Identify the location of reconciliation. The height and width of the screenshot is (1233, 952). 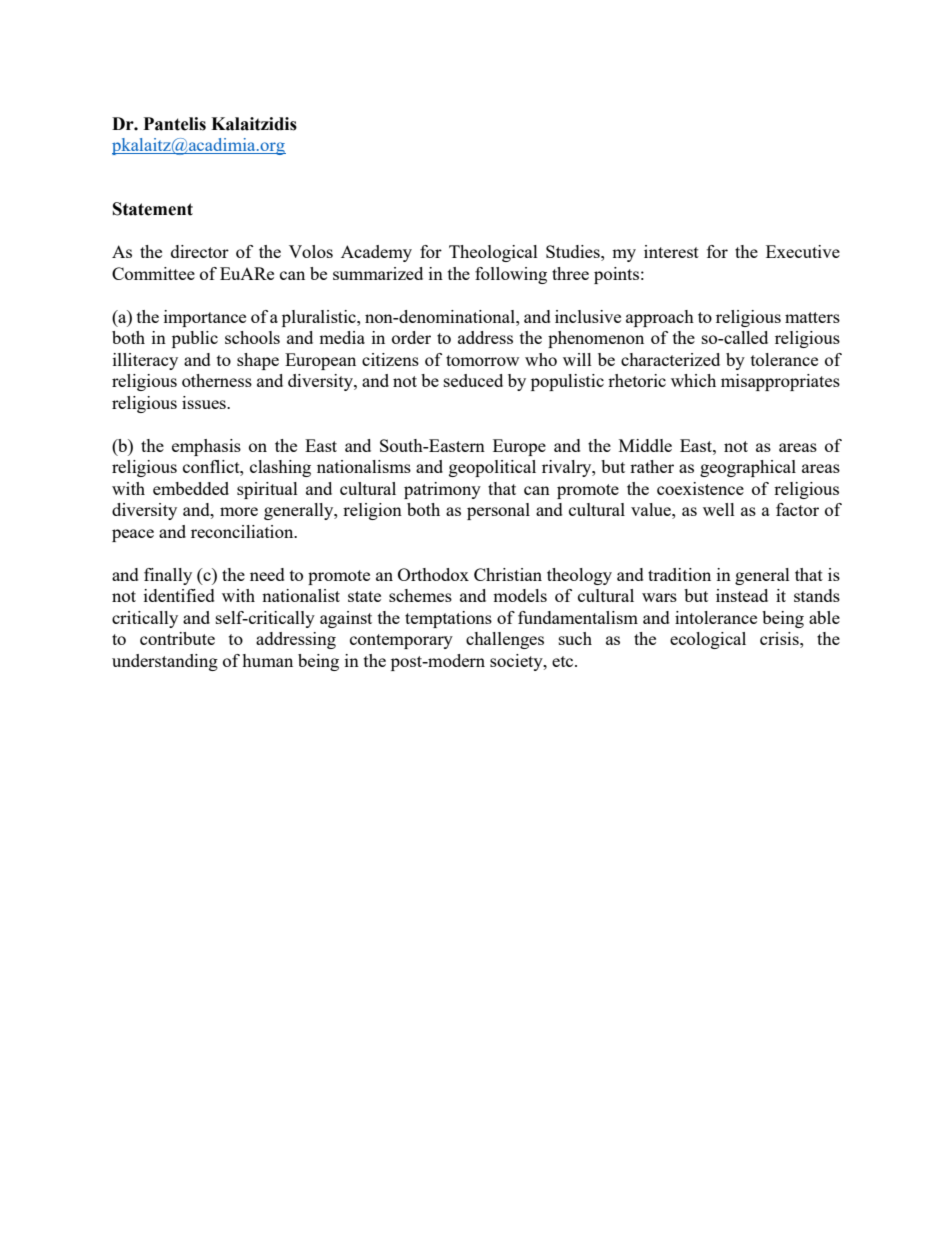
(243, 531).
